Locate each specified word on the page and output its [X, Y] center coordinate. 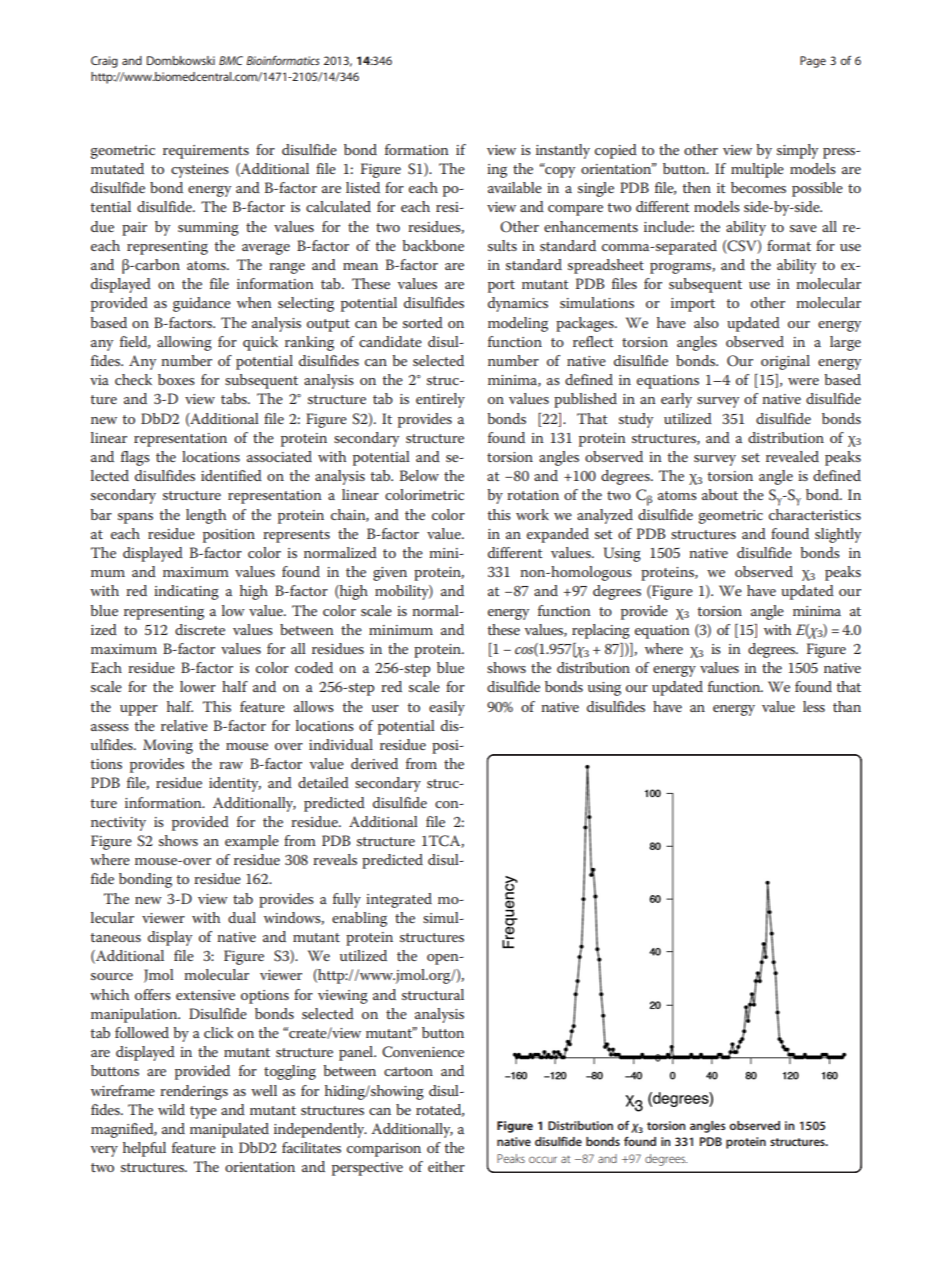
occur [543, 1159]
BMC [231, 60]
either [446, 1166]
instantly [563, 151]
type [203, 1112]
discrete [200, 629]
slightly [838, 535]
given [390, 574]
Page [813, 62]
